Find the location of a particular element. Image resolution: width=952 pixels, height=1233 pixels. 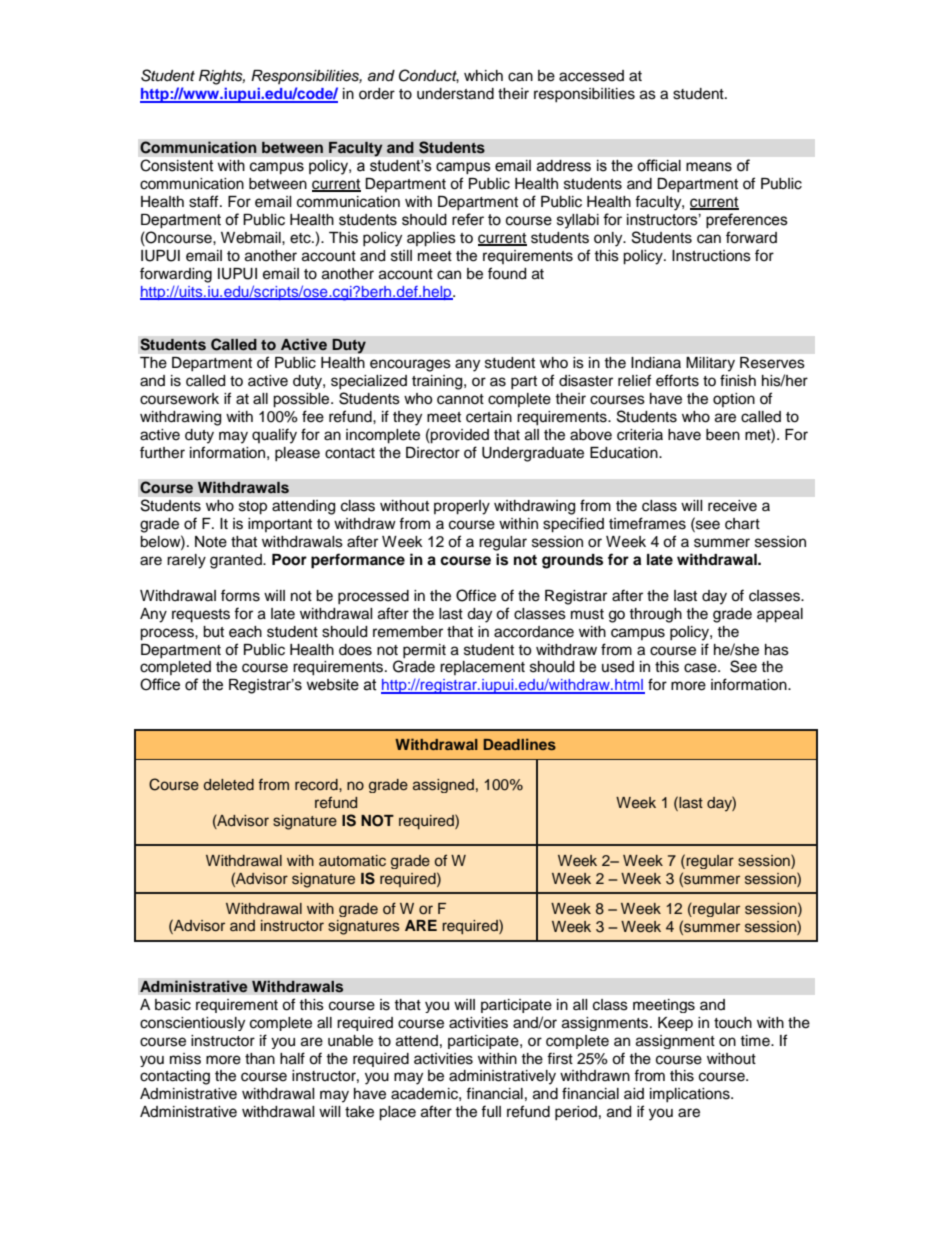

has is located at coordinates (777, 650).
